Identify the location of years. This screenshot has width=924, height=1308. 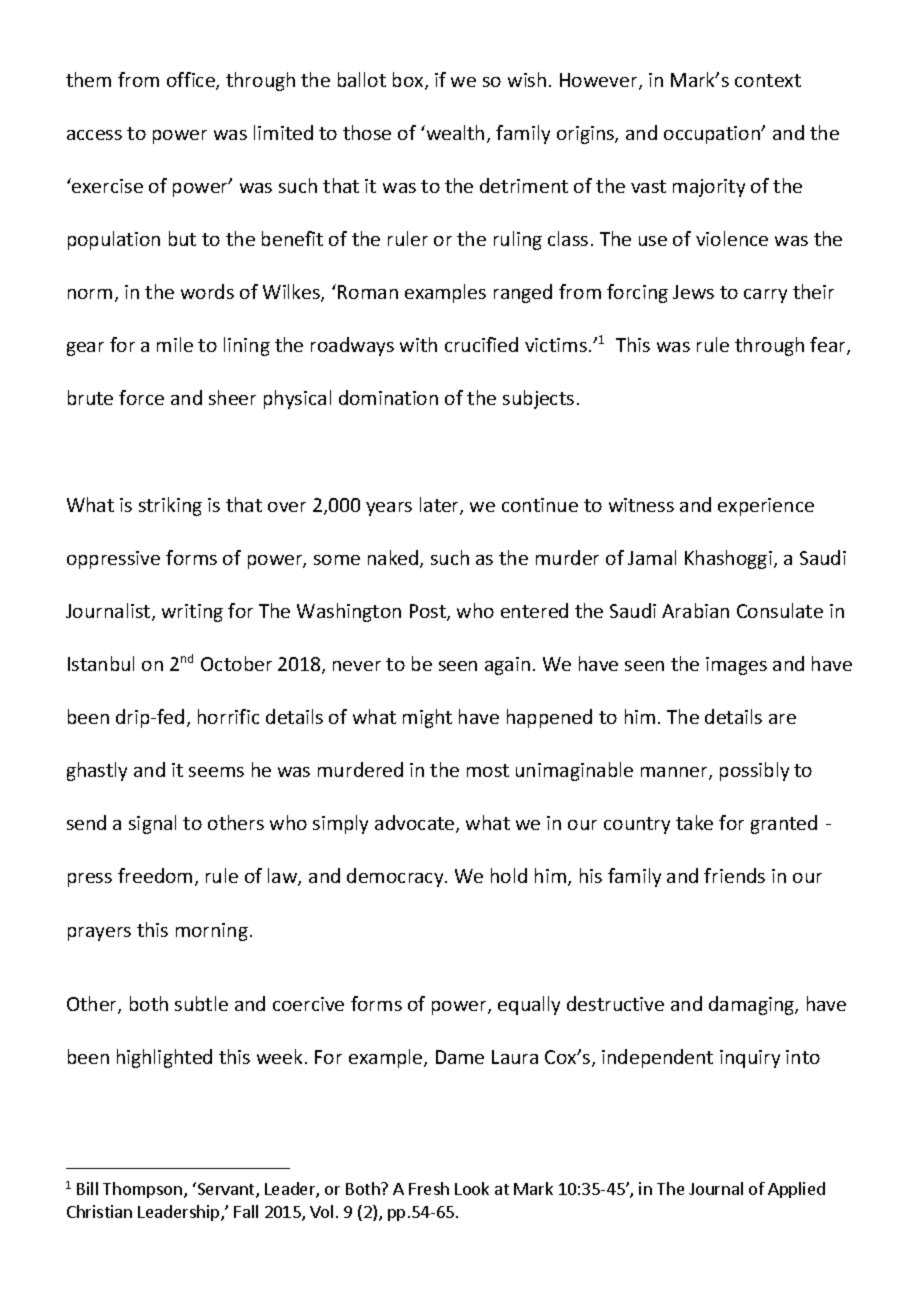
(389, 509).
